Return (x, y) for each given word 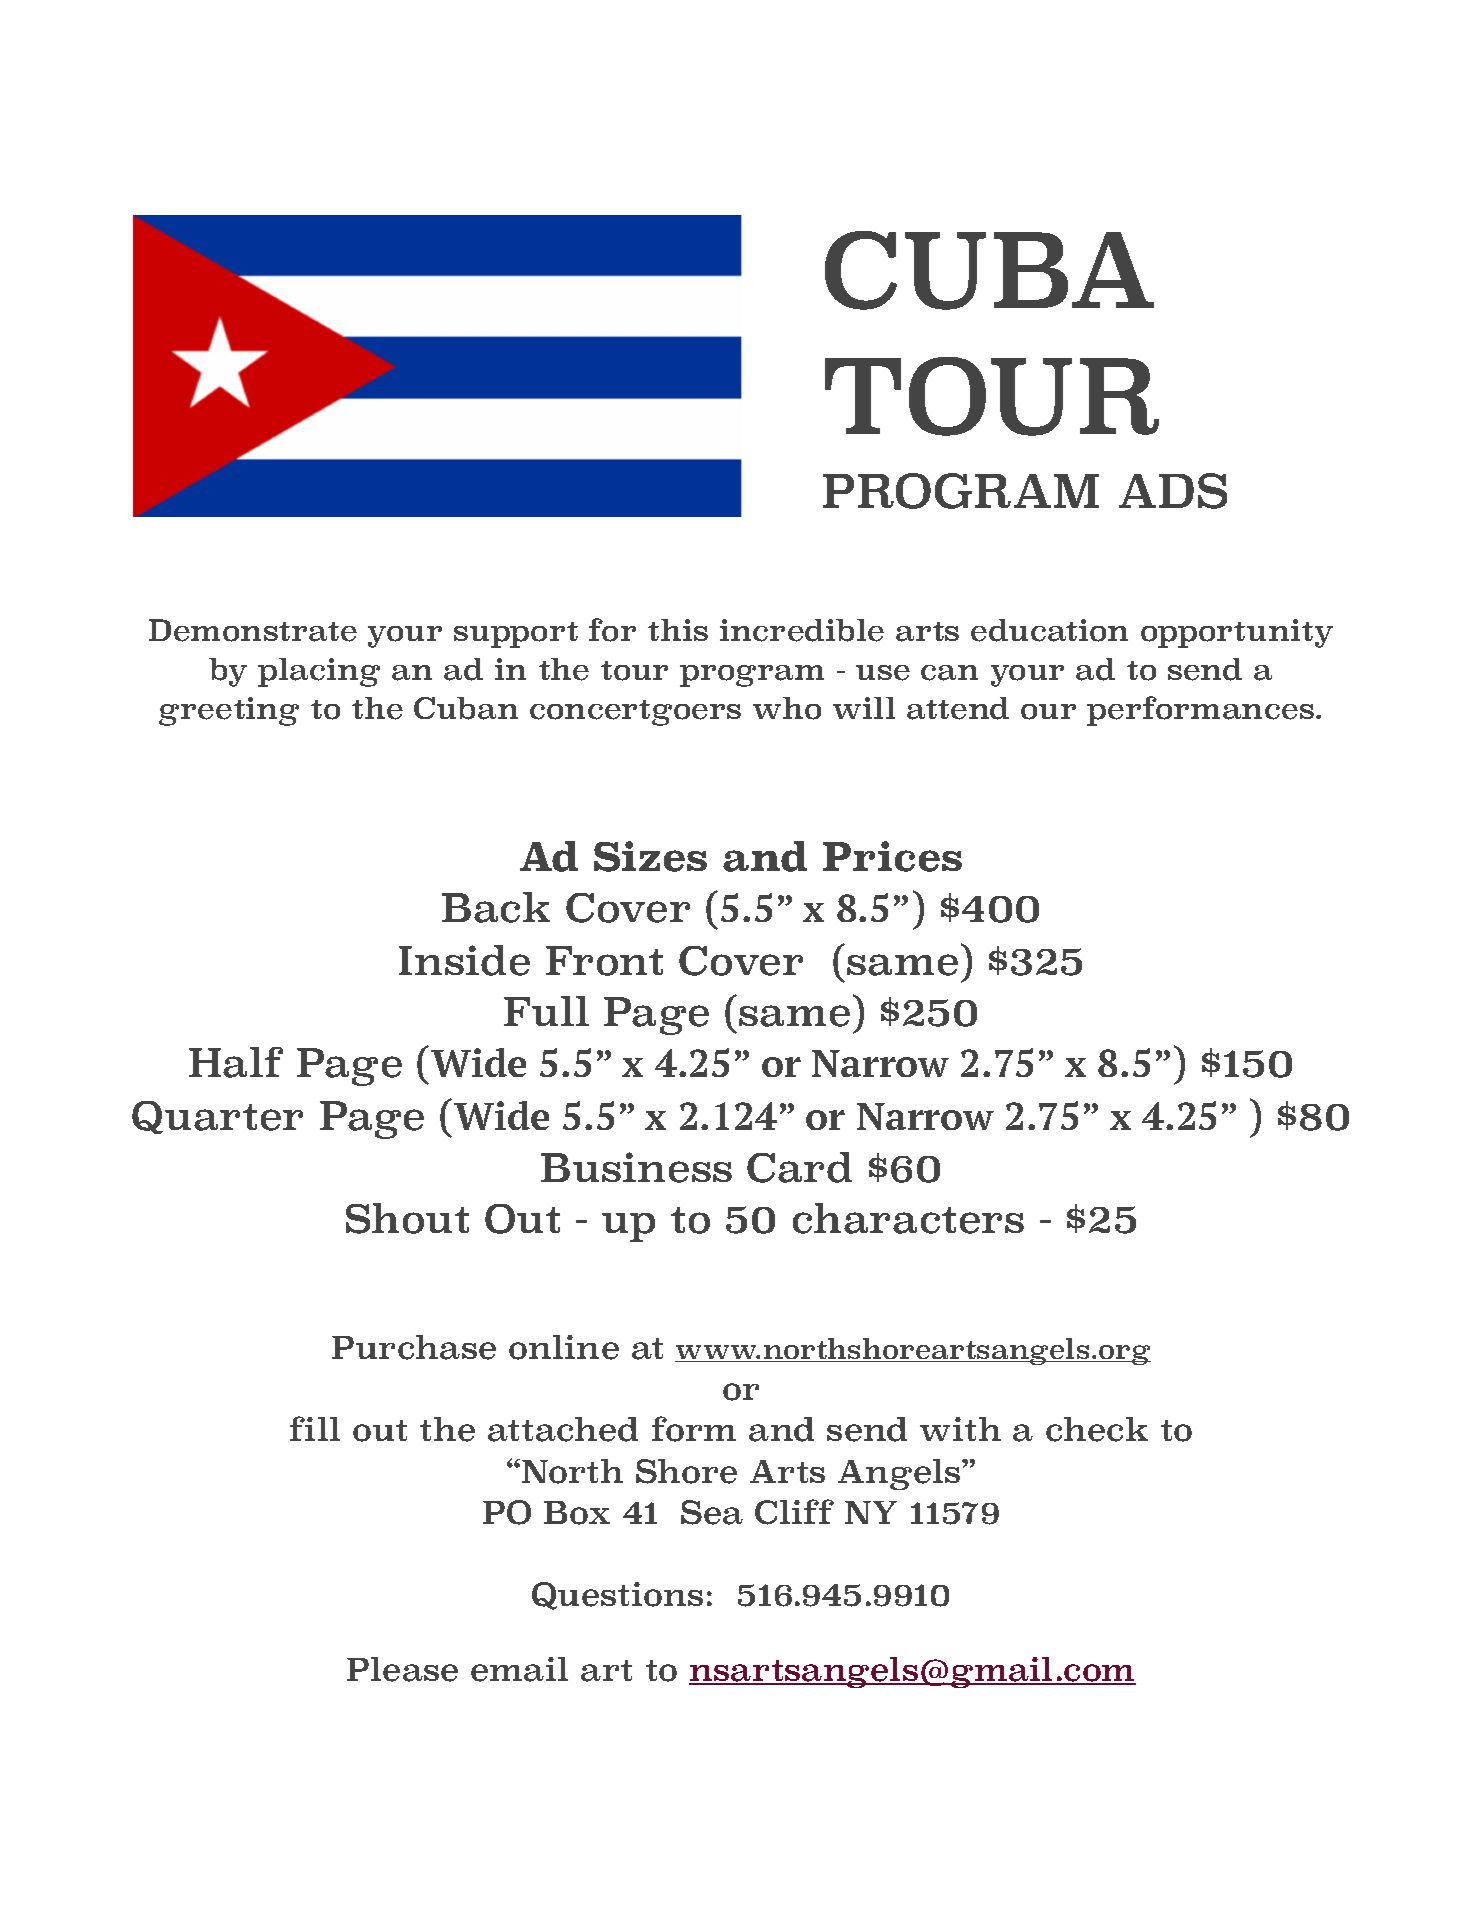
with (960, 1429)
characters (908, 1218)
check (1097, 1429)
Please (402, 1669)
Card (799, 1167)
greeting (229, 711)
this (678, 630)
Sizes (650, 856)
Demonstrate (253, 630)
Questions (617, 1596)
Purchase (414, 1347)
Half (236, 1062)
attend (958, 708)
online (564, 1347)
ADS (1173, 491)
